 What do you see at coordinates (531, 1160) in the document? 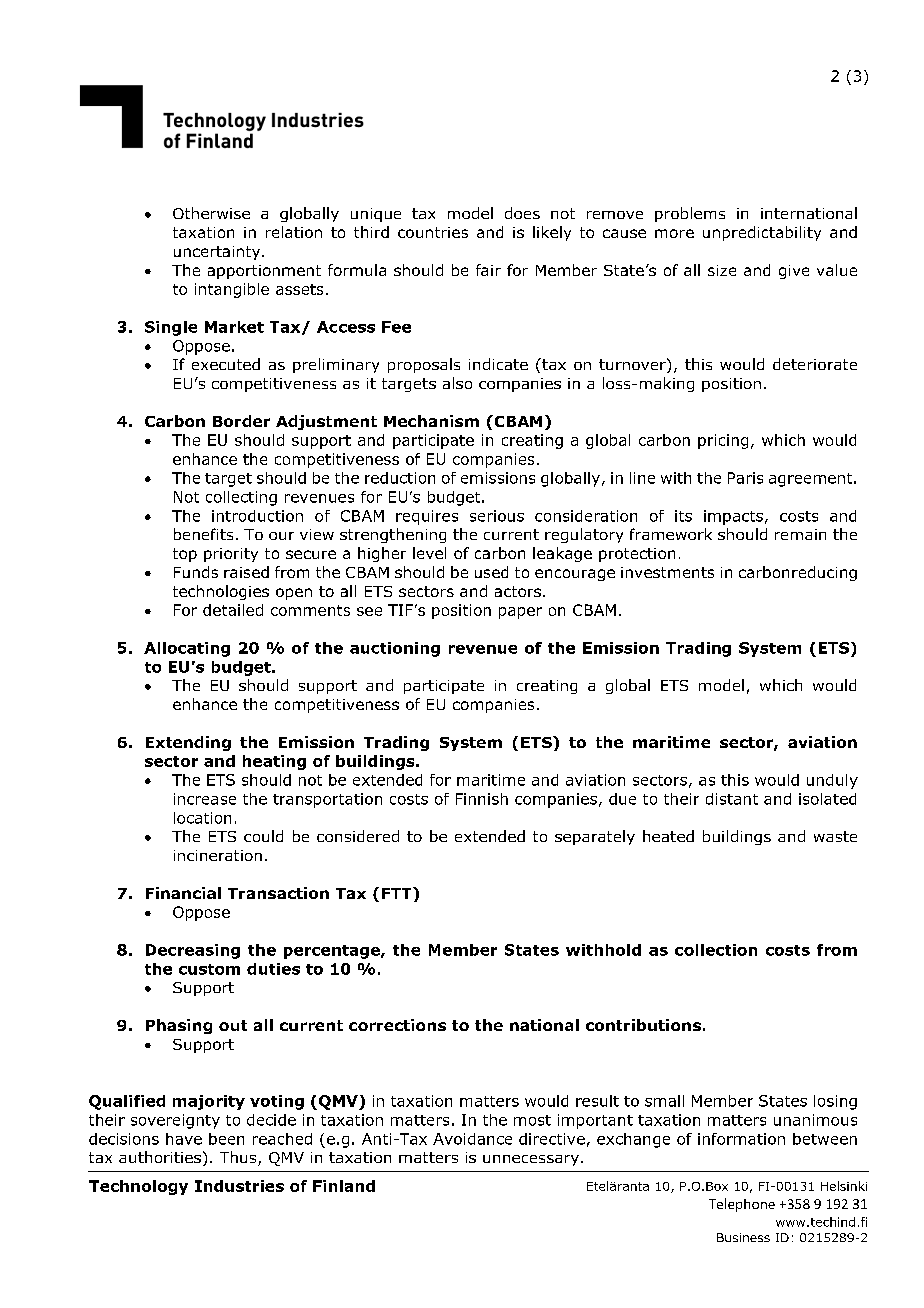
I see `unnecessary` at bounding box center [531, 1160].
